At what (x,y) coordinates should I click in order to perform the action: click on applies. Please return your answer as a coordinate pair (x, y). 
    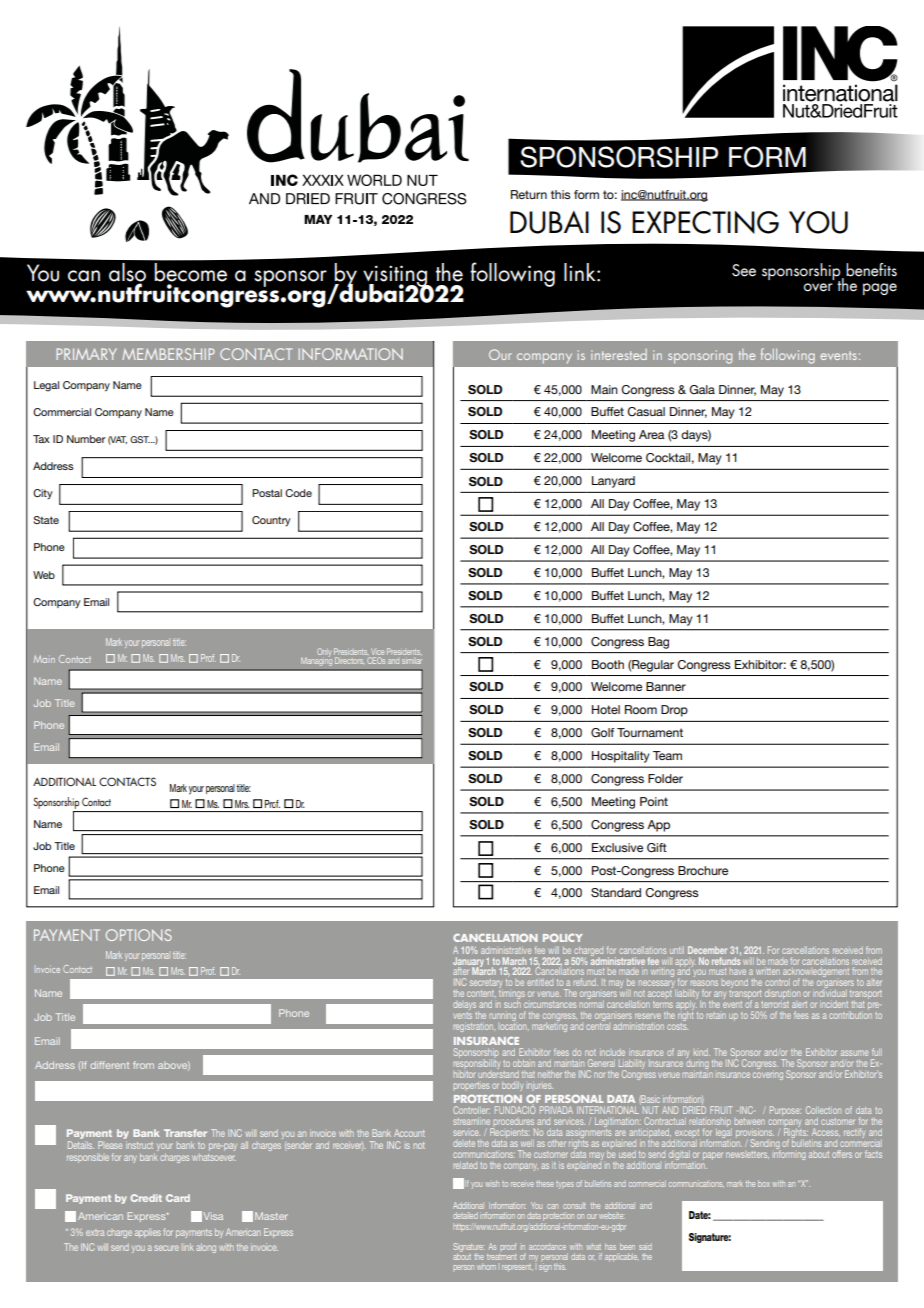
    Looking at the image, I should click on (148, 1233).
